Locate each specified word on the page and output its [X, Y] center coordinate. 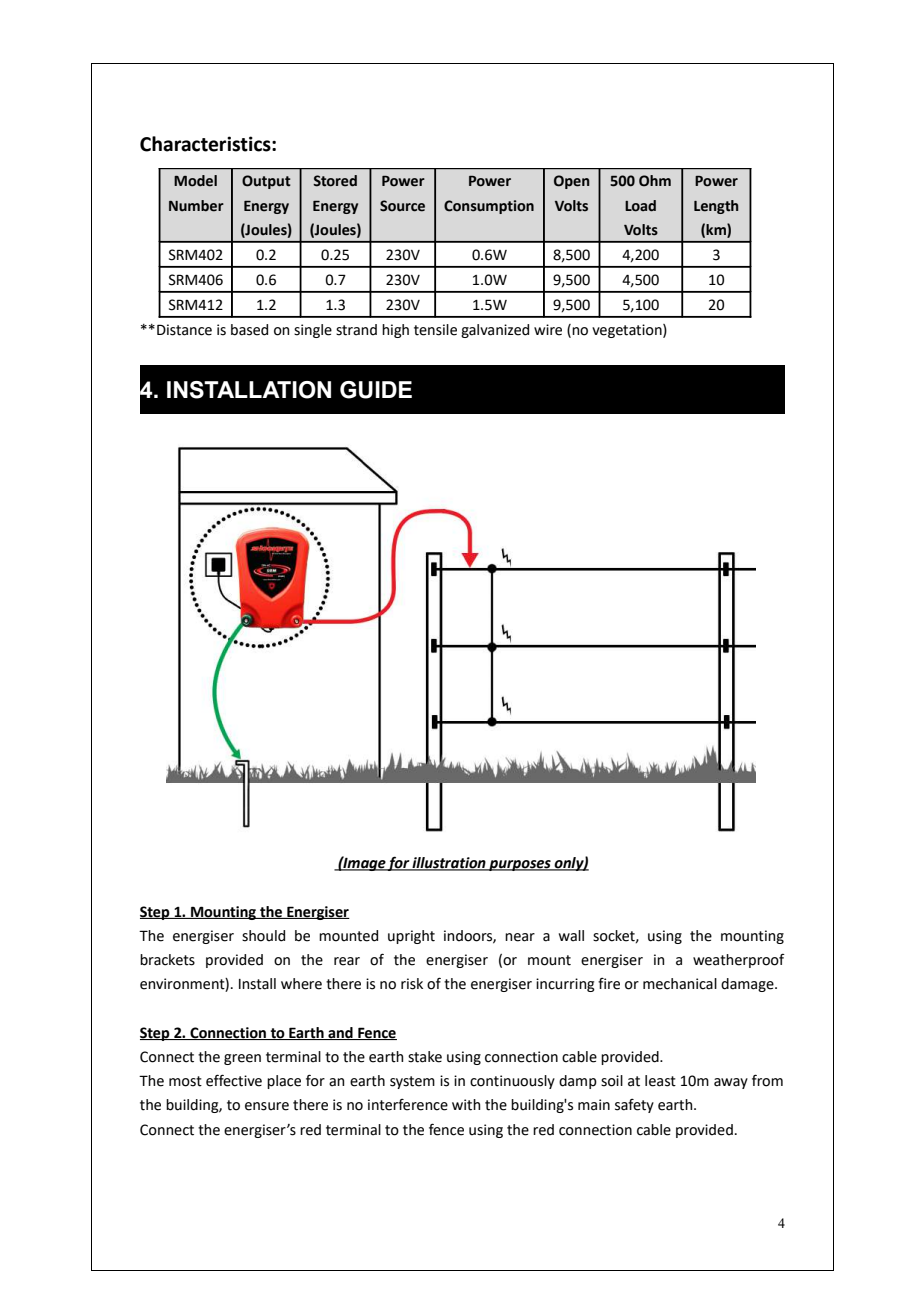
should [263, 936]
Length [716, 207]
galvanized [495, 331]
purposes [520, 865]
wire [548, 330]
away [731, 1083]
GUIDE [376, 390]
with [466, 1105]
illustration [449, 864]
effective [234, 1080]
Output [266, 182]
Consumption [489, 207]
